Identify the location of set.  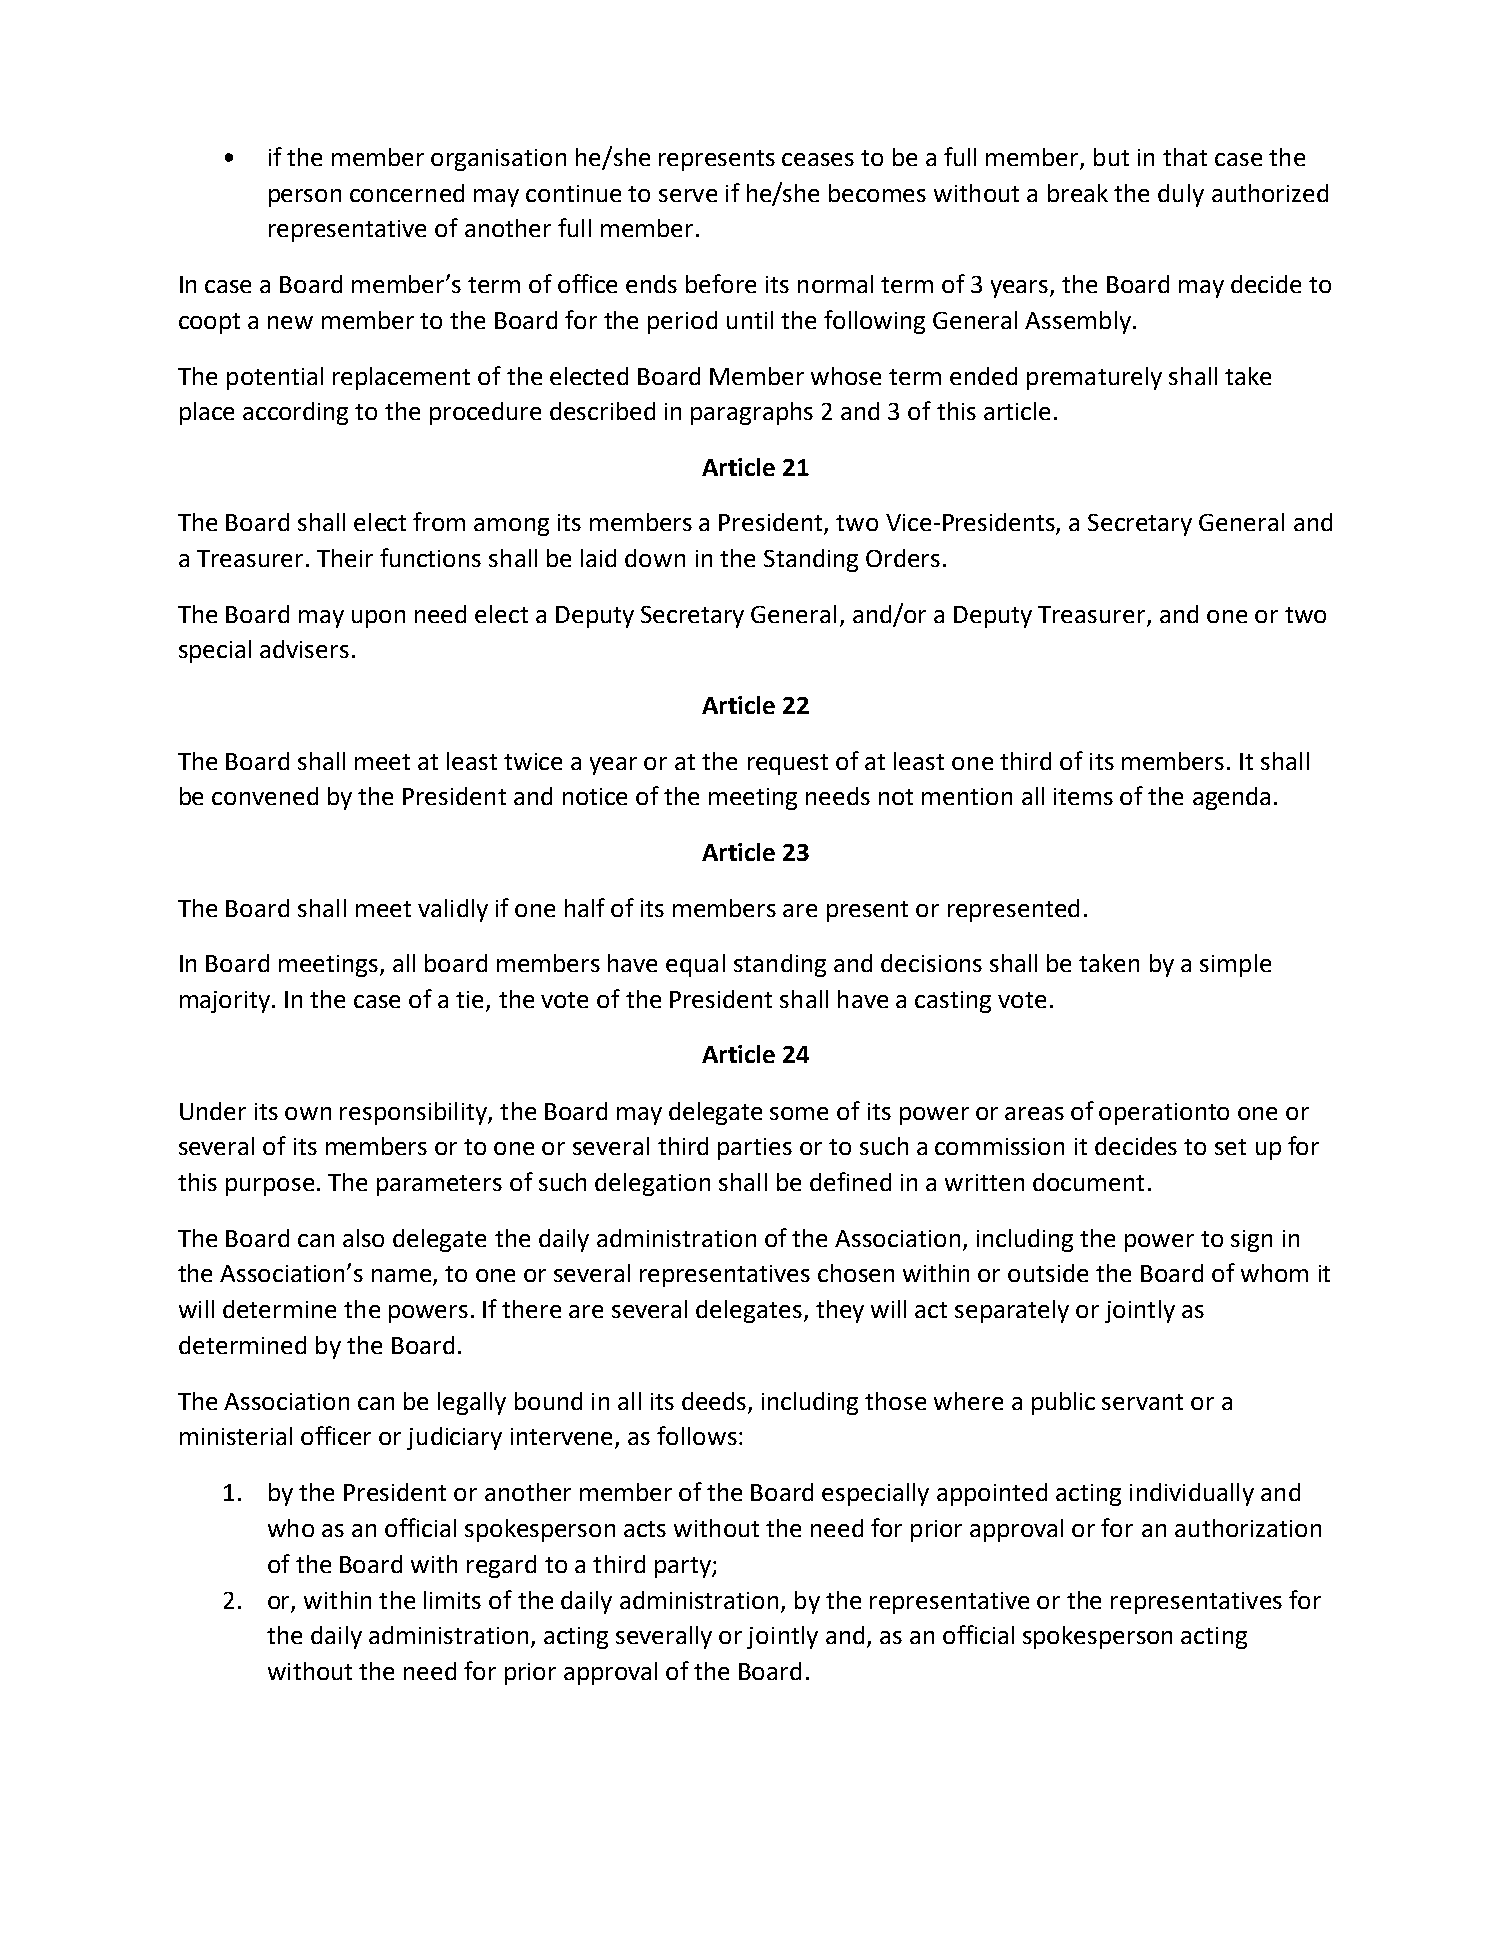
(1230, 1147).
